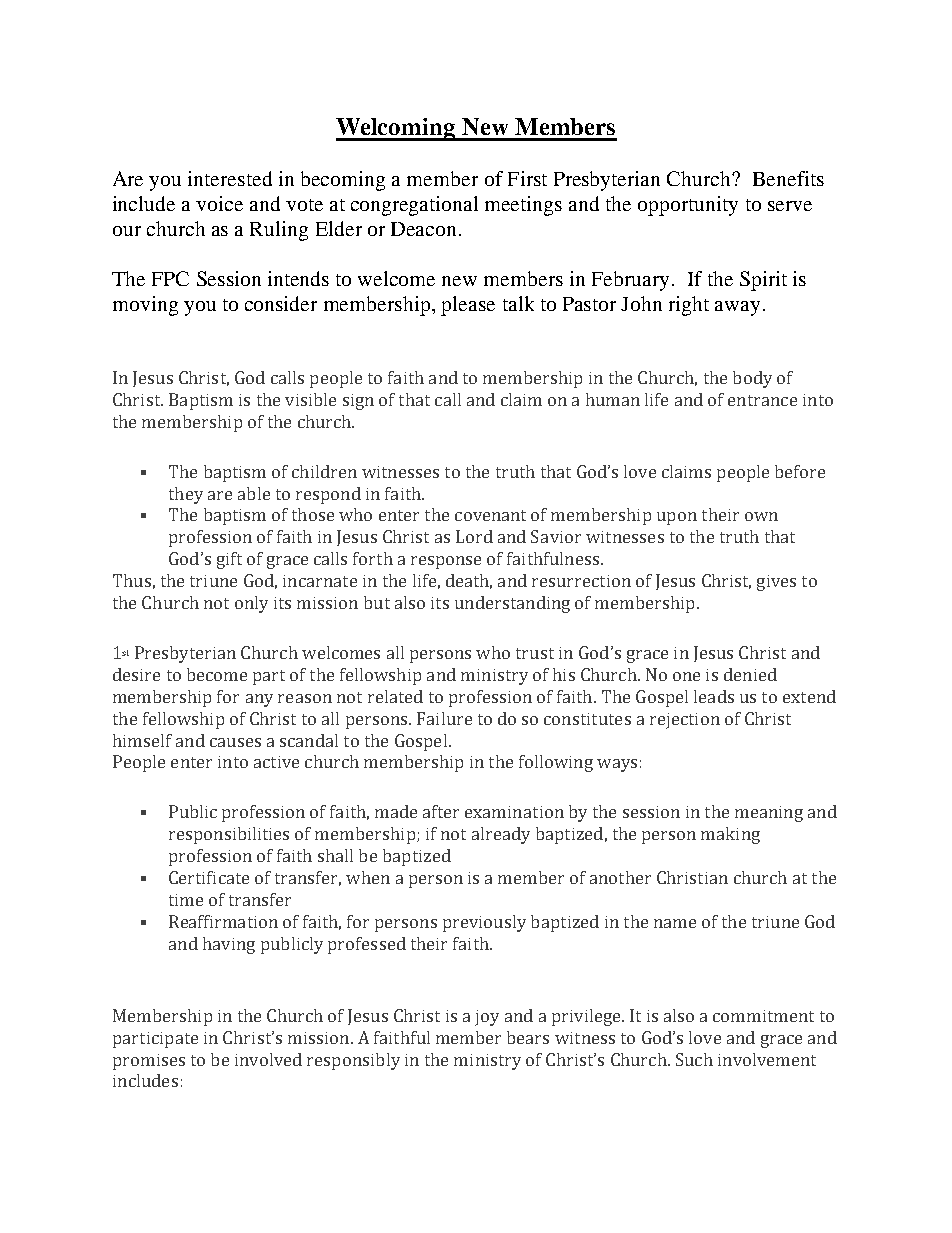 The image size is (952, 1233). I want to click on gives, so click(776, 583).
